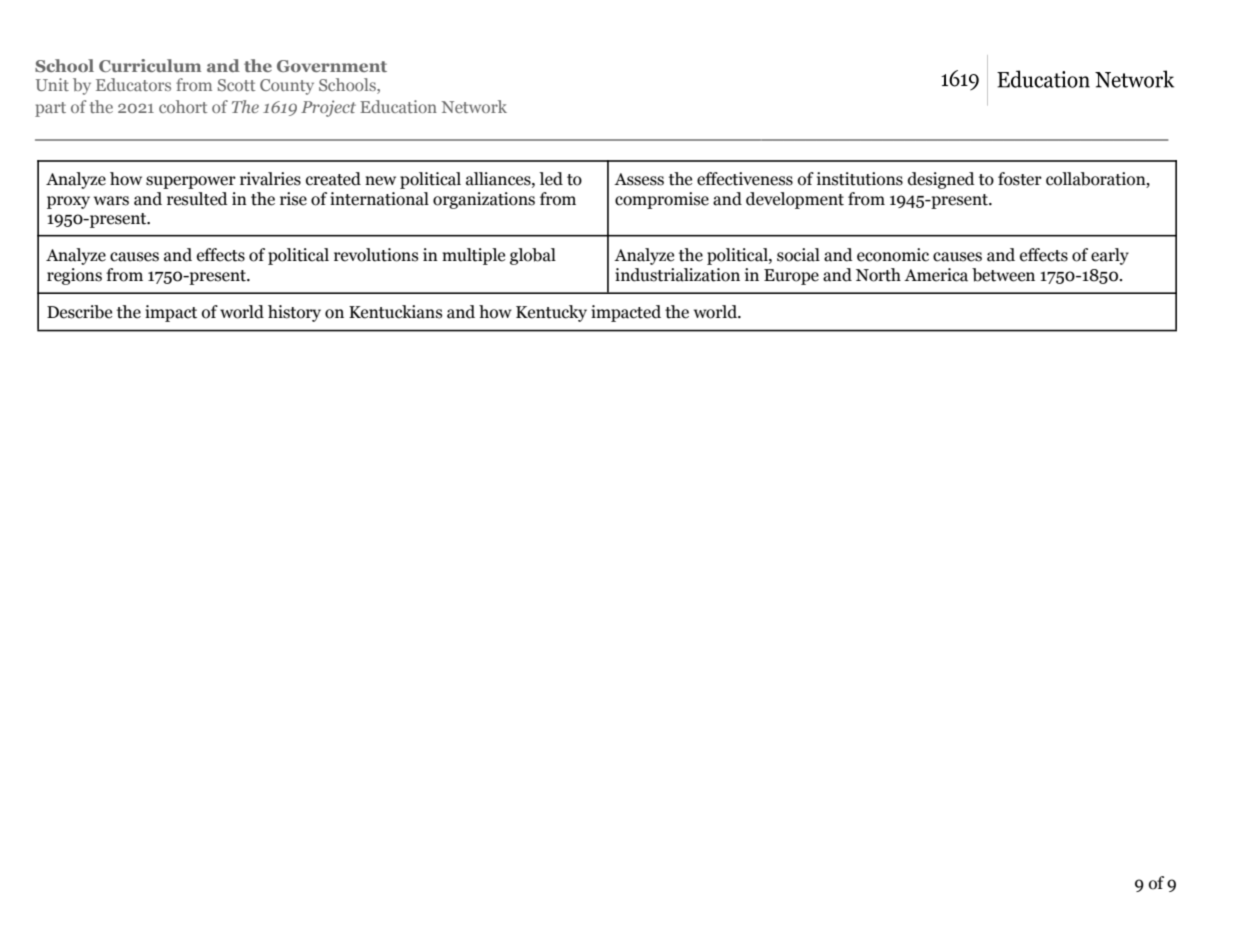 This page has height=952, width=1233. Describe the element at coordinates (551, 313) in the page. I see `Kentucky` at that location.
